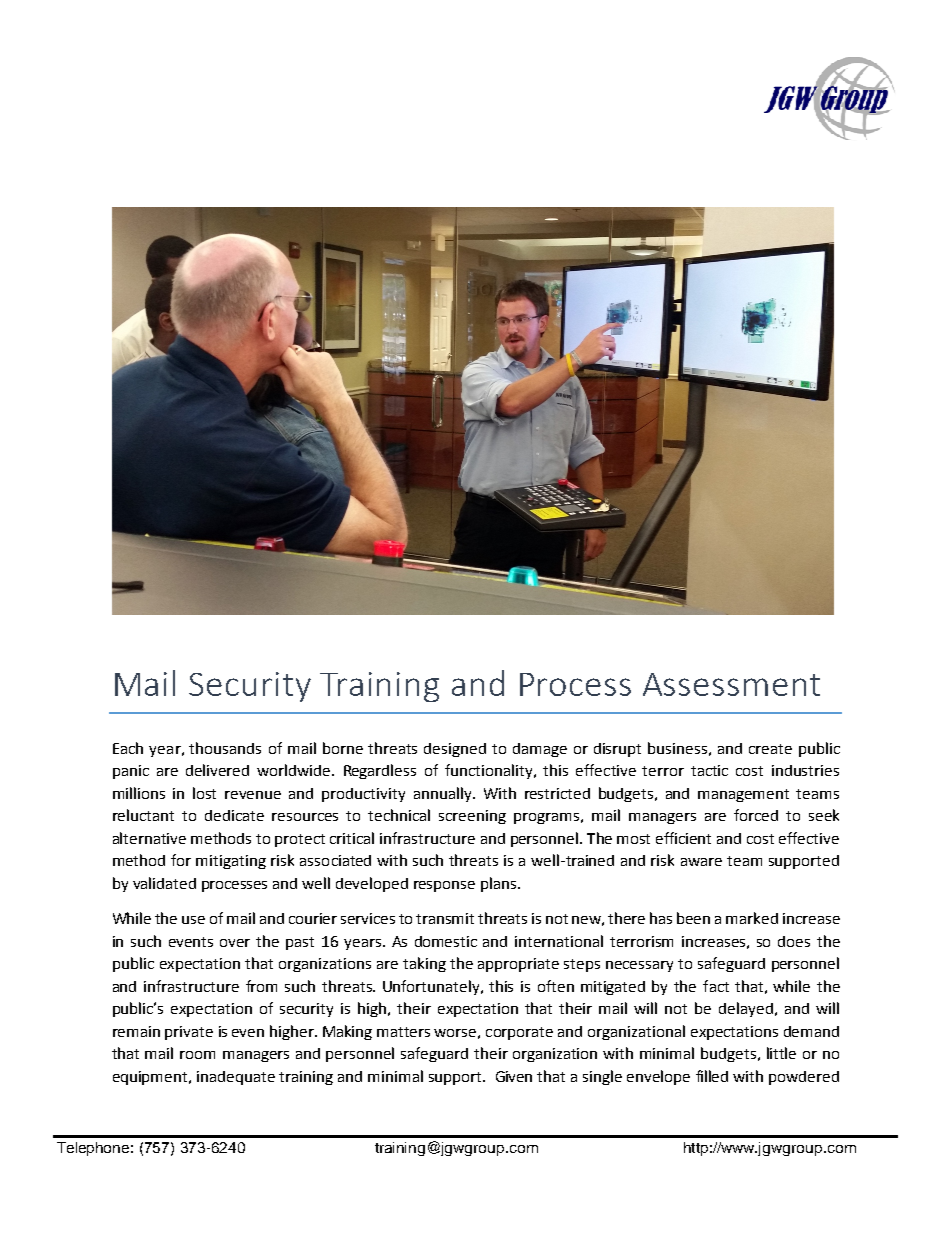  What do you see at coordinates (794, 941) in the screenshot?
I see `does` at bounding box center [794, 941].
